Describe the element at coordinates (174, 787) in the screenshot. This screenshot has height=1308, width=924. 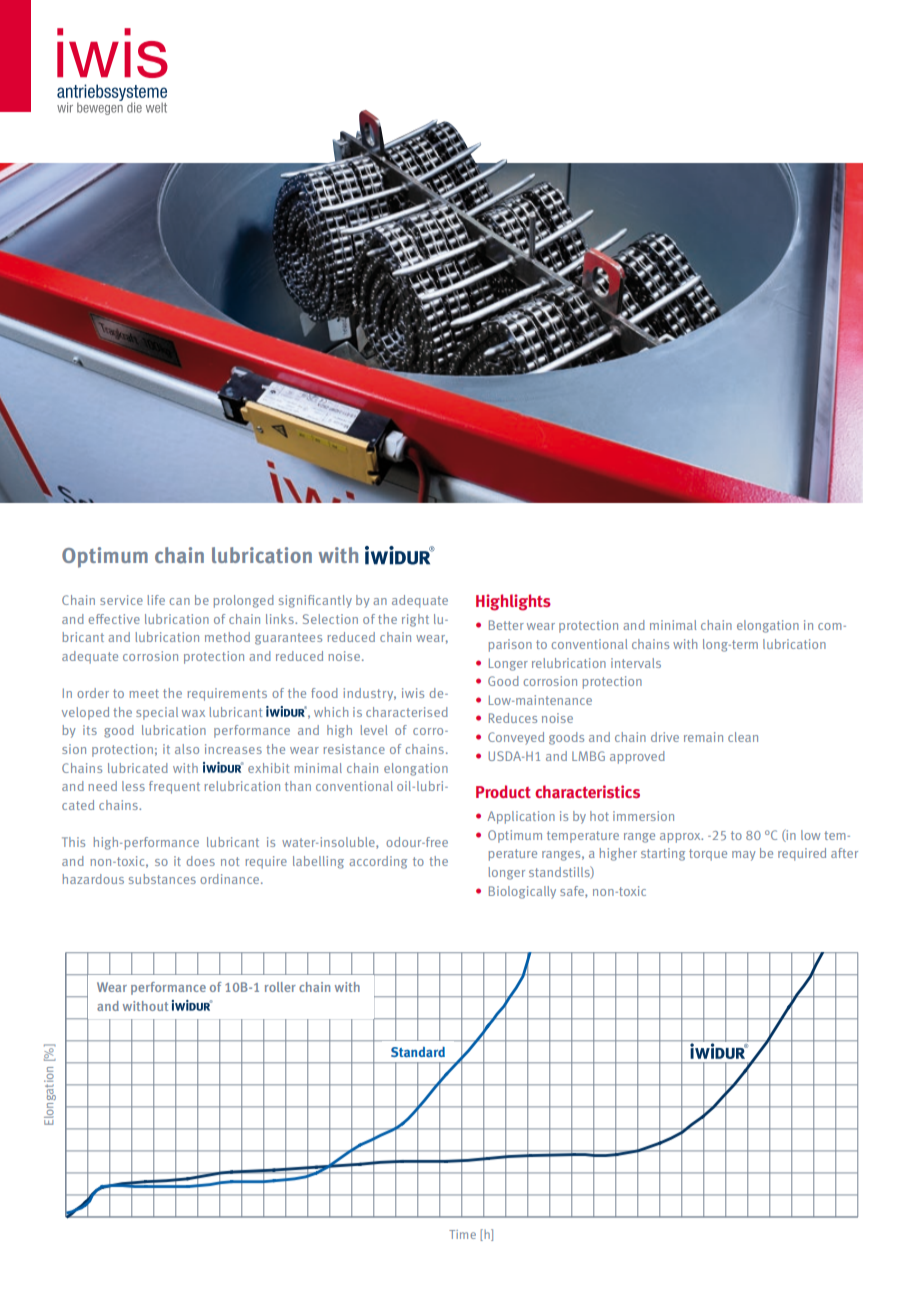
I see `frequent` at that location.
